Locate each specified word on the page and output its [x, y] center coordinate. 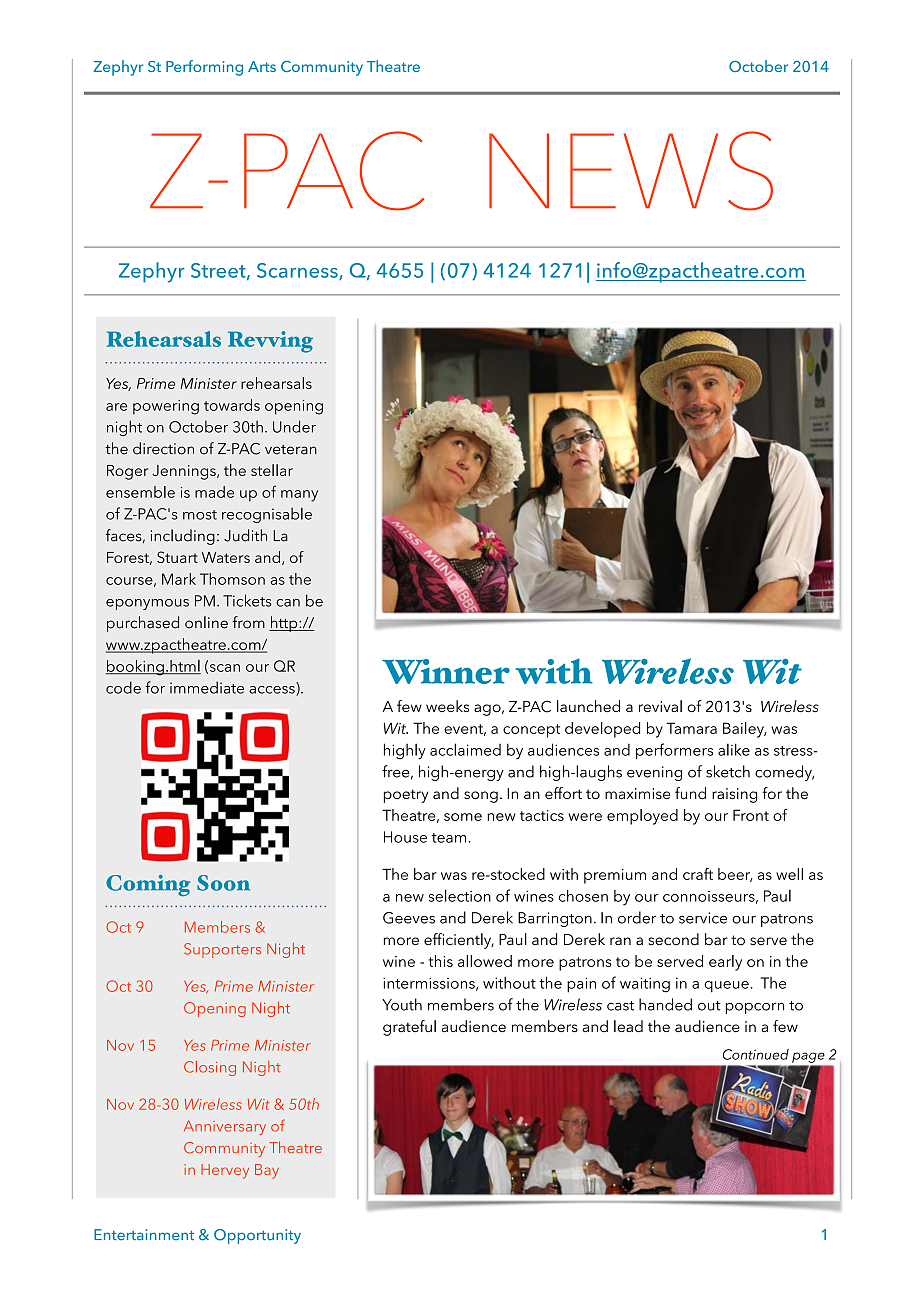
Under [294, 426]
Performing [204, 68]
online [206, 622]
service [703, 918]
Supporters [222, 950]
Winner [446, 671]
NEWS [631, 171]
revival [660, 706]
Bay [267, 1171]
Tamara [691, 728]
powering [166, 407]
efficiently [459, 941]
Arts [262, 66]
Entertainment [144, 1235]
